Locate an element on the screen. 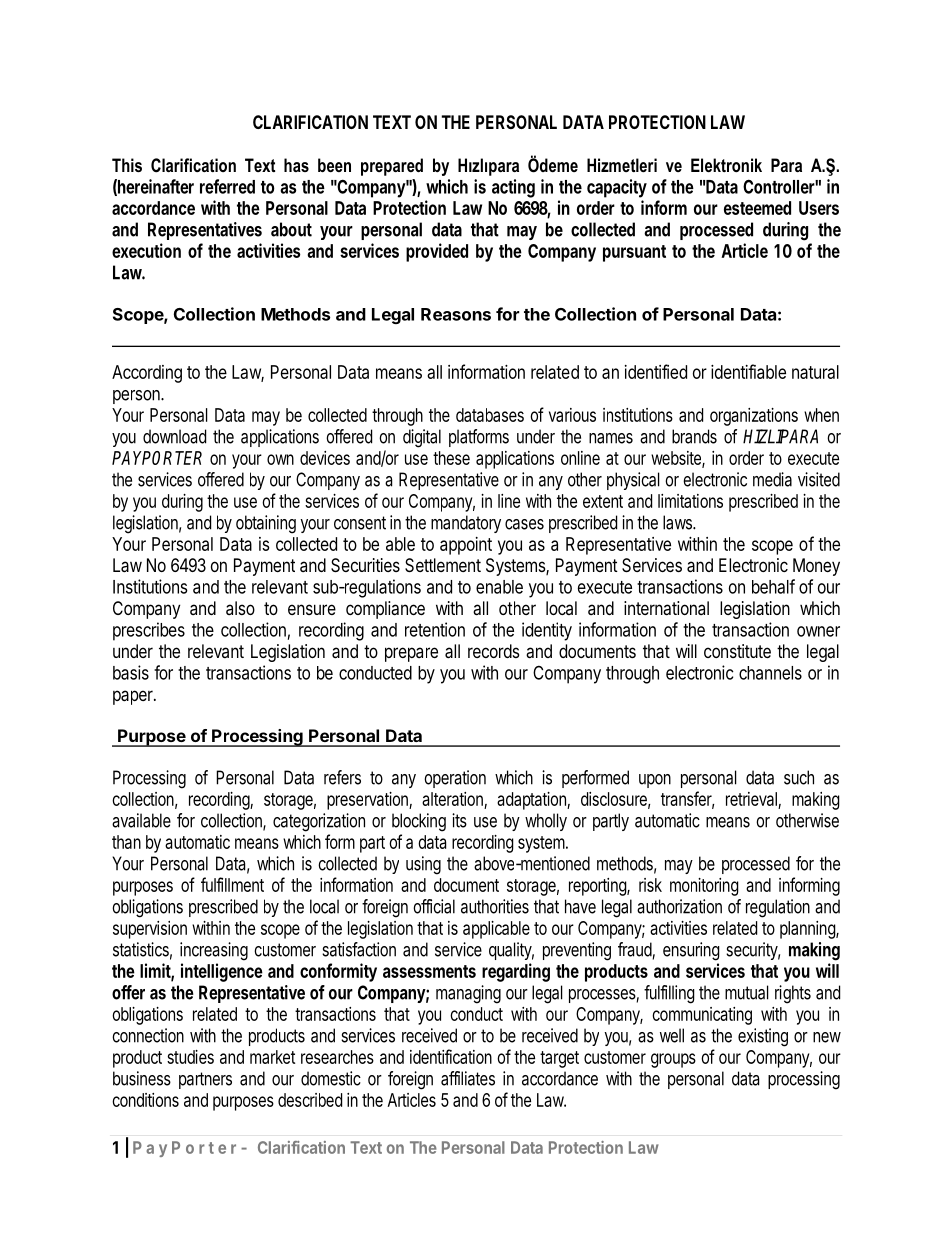  records is located at coordinates (493, 651).
